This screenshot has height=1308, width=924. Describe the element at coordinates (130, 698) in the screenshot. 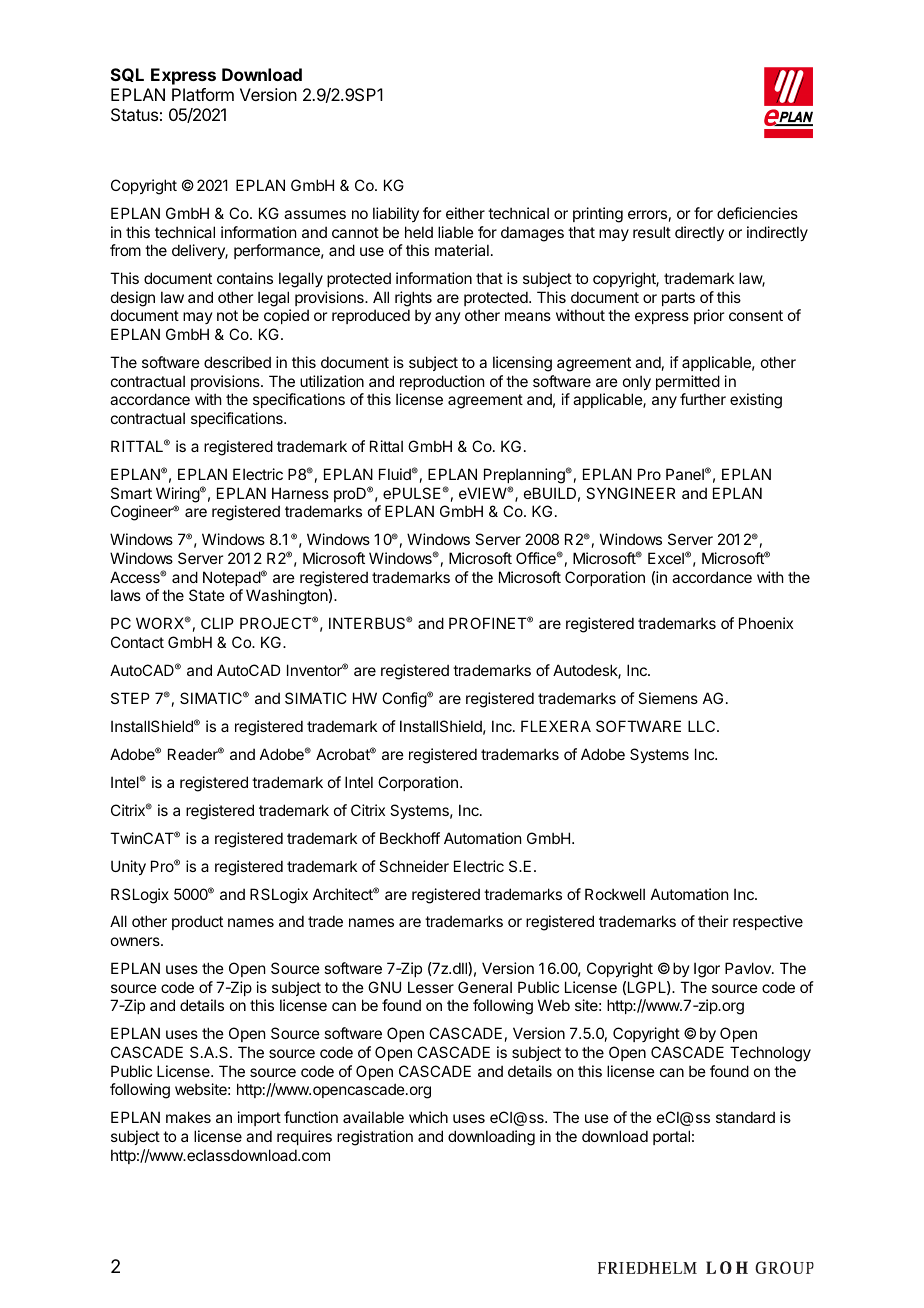

I see `STEP` at that location.
